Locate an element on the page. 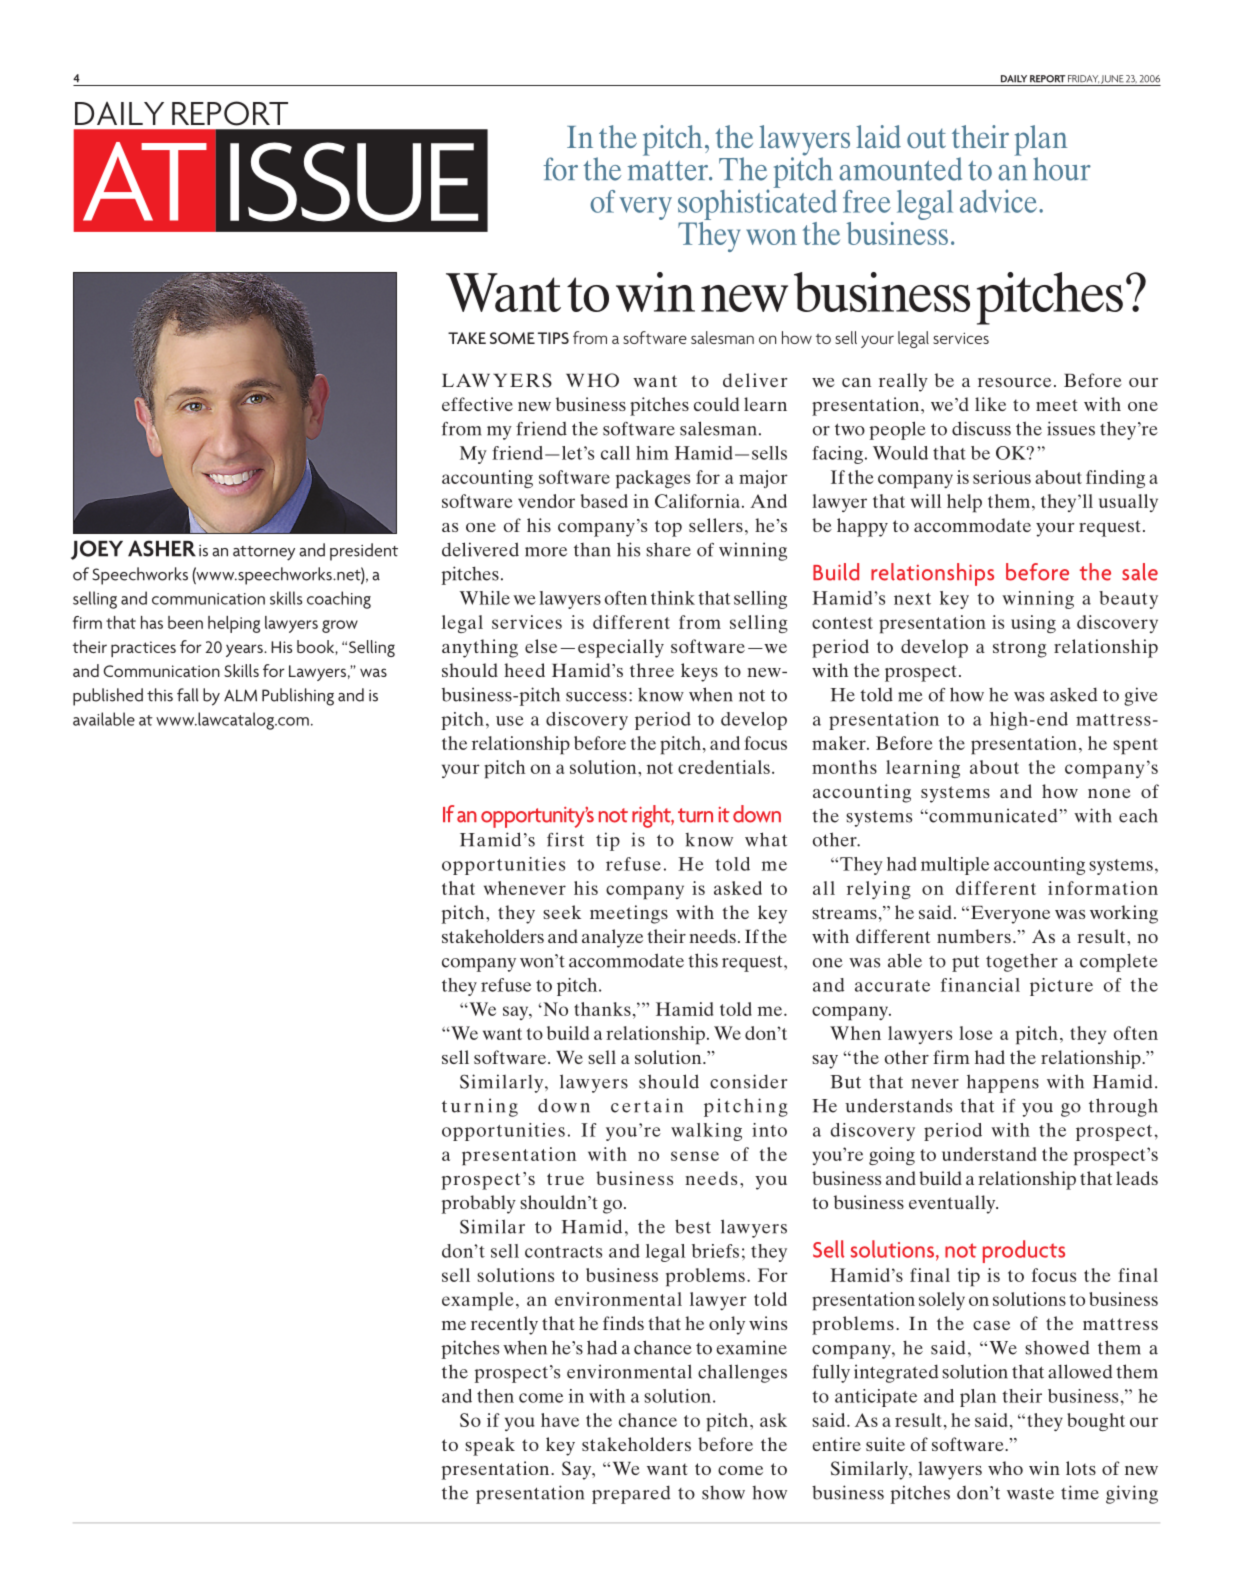 This page has width=1233, height=1596. financial is located at coordinates (980, 985).
